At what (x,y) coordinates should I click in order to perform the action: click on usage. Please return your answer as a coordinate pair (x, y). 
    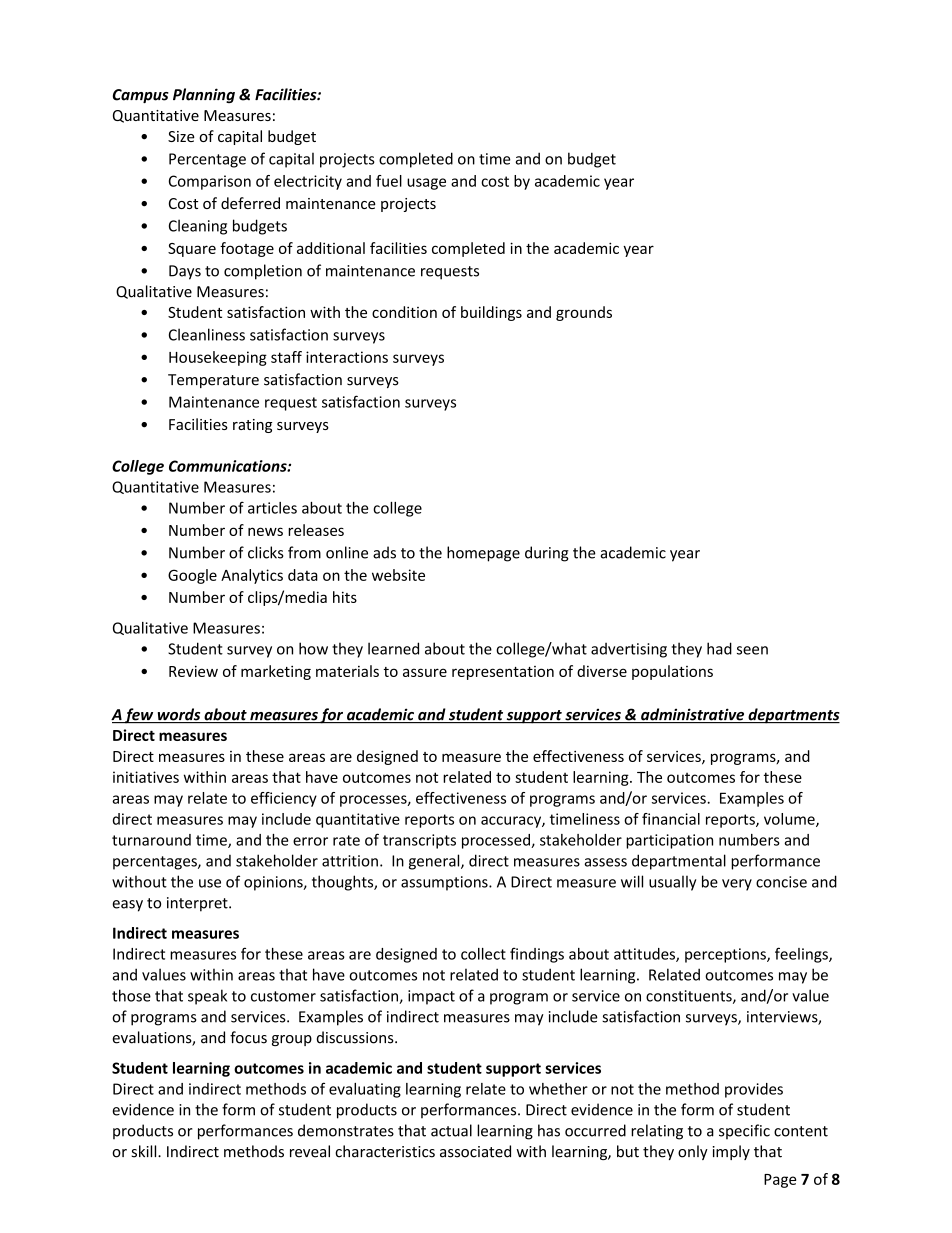
    Looking at the image, I should click on (426, 184).
